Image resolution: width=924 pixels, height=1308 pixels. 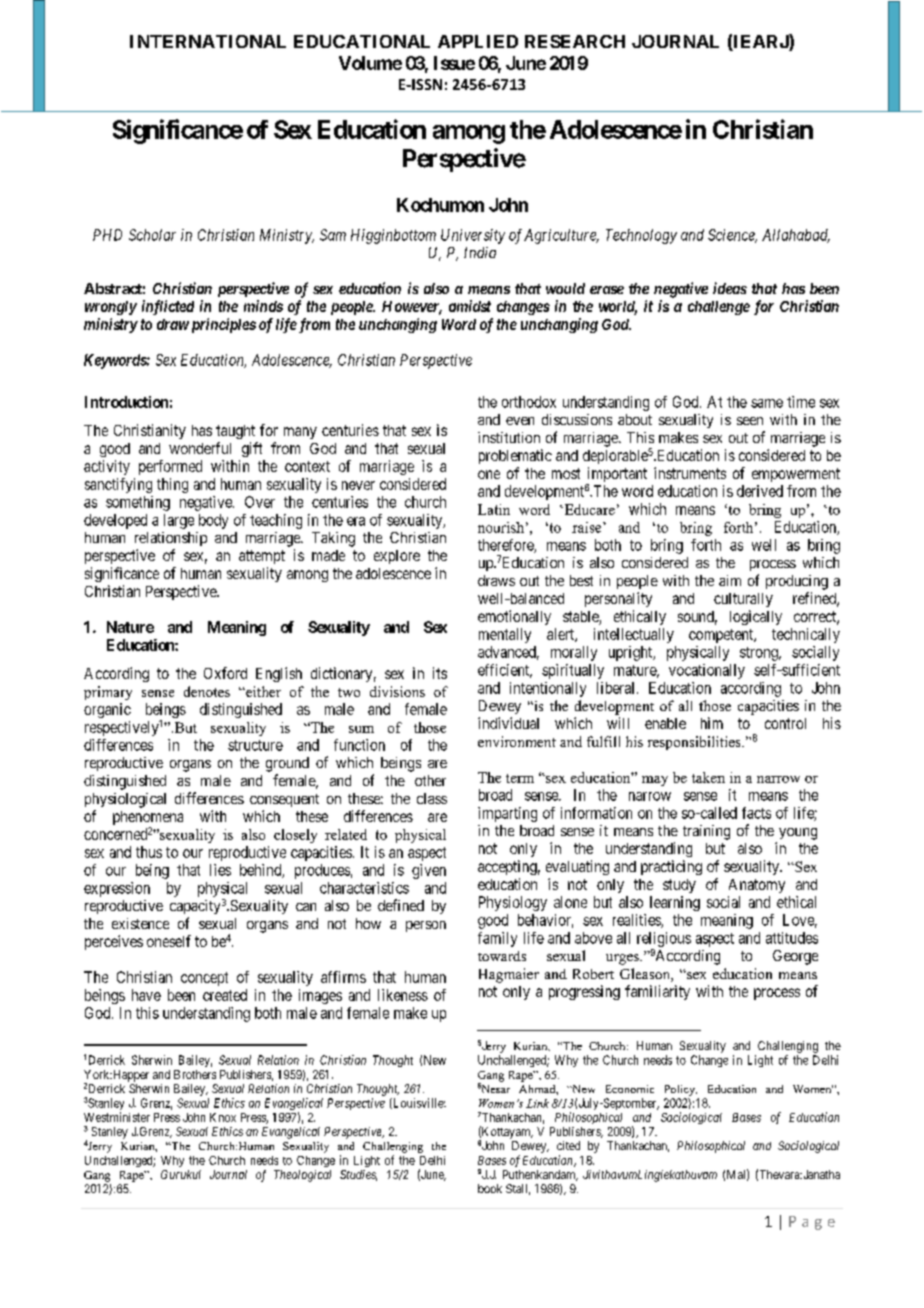 What do you see at coordinates (148, 819) in the screenshot?
I see `phenomena` at bounding box center [148, 819].
